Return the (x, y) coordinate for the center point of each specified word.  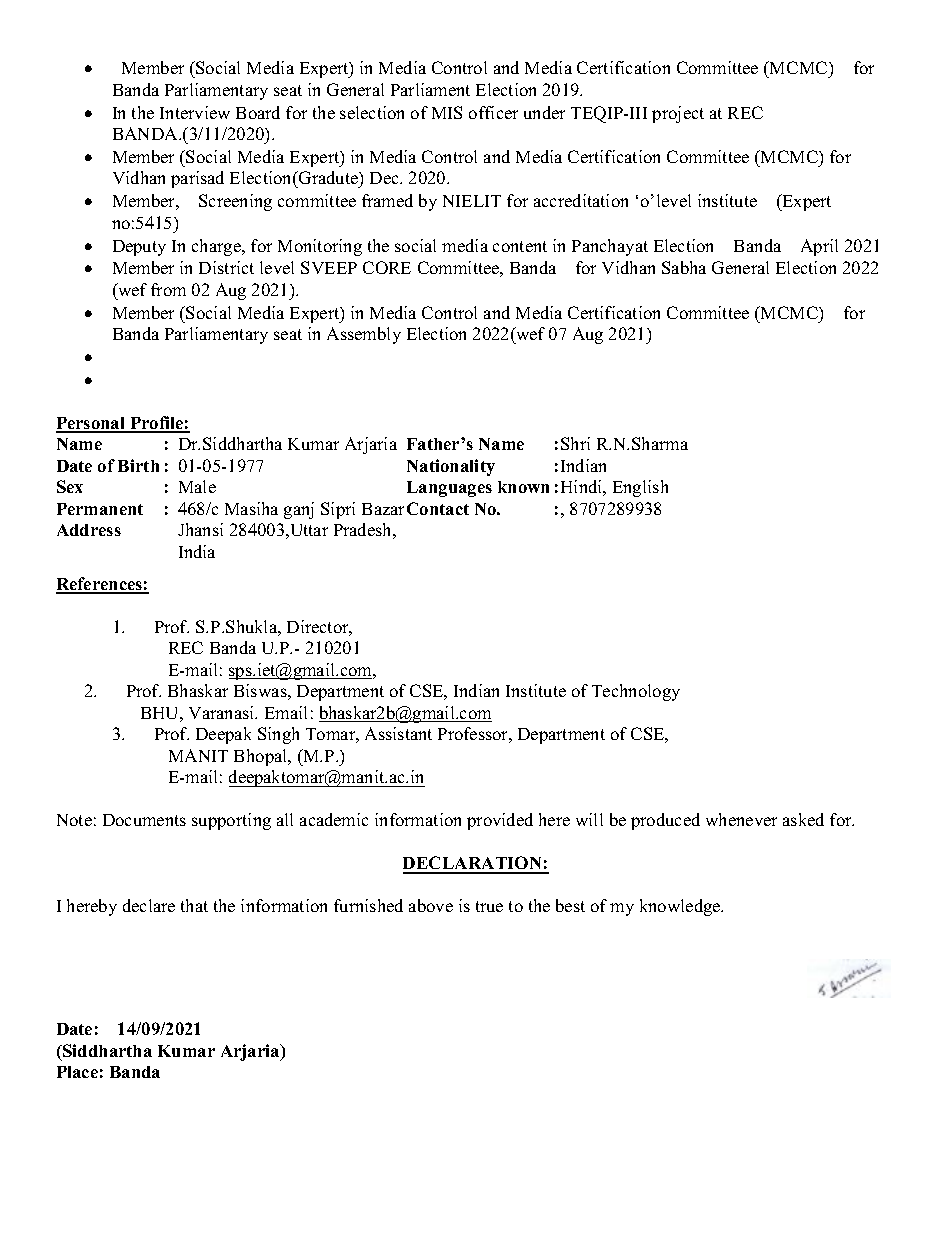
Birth (138, 465)
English (640, 488)
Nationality (451, 467)
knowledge (681, 907)
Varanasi (223, 712)
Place (77, 1072)
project (678, 114)
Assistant (398, 733)
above (431, 905)
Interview (195, 112)
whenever (741, 819)
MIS (447, 112)
